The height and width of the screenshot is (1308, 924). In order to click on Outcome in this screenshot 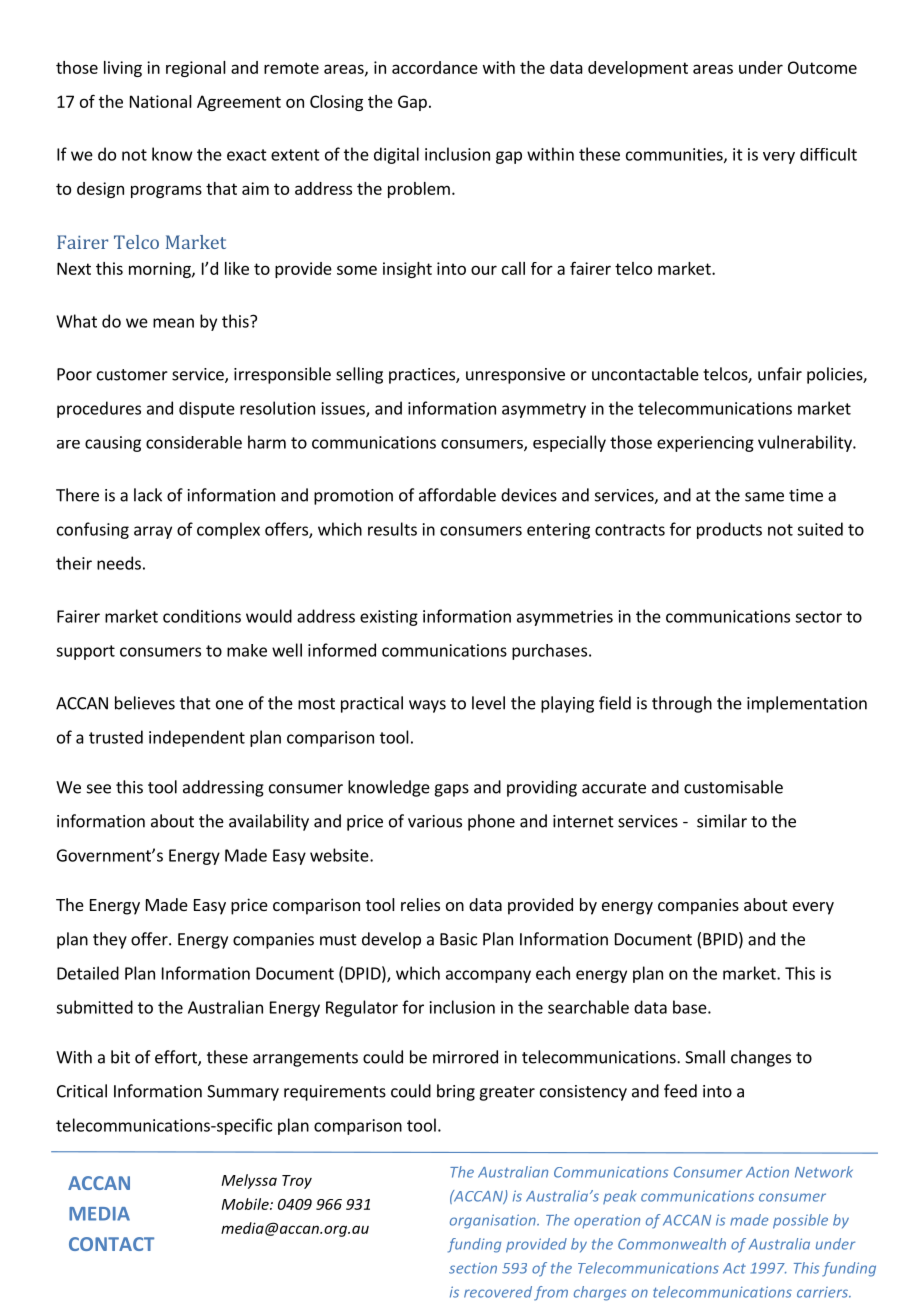, I will do `click(822, 67)`.
